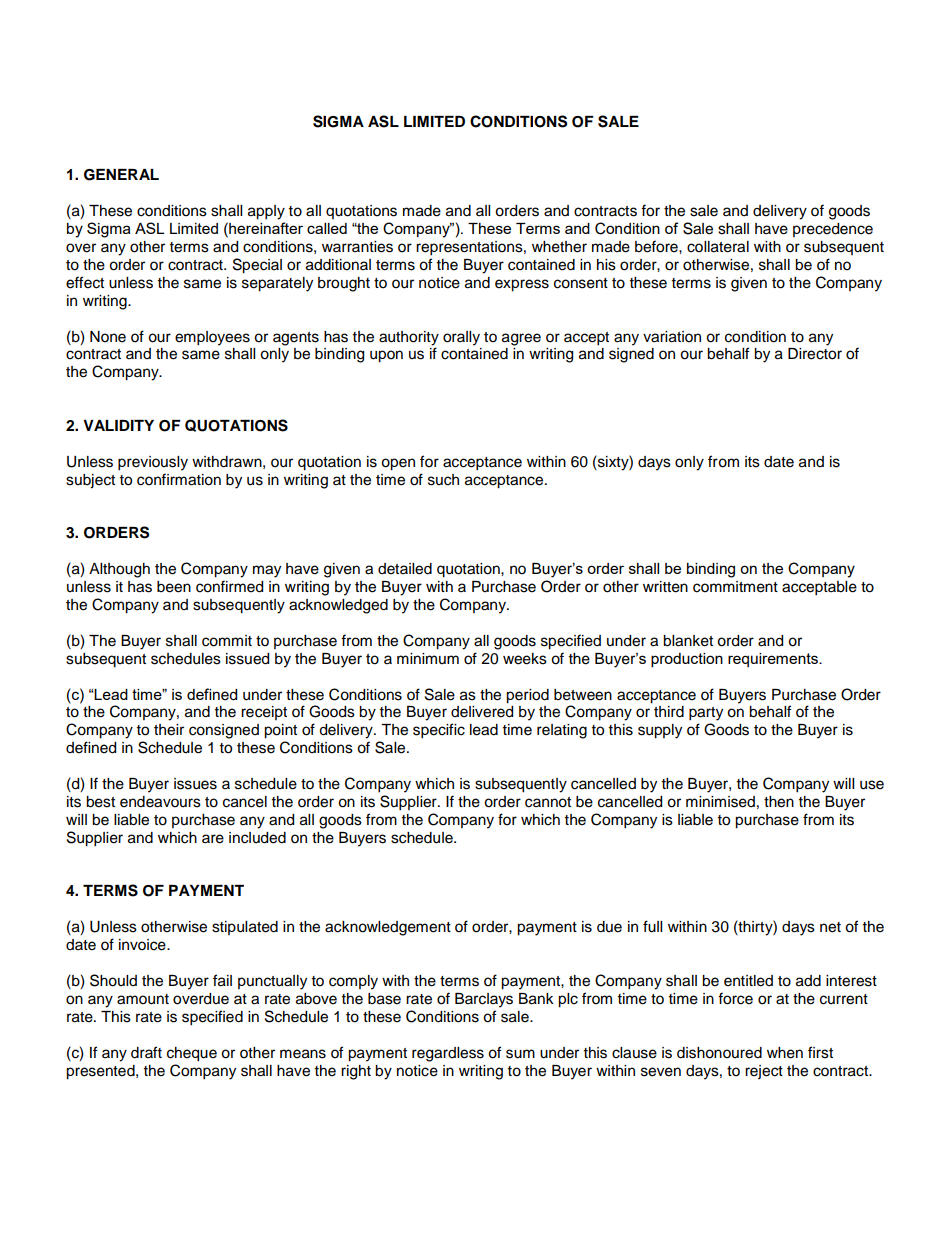  I want to click on cheque, so click(192, 1054).
